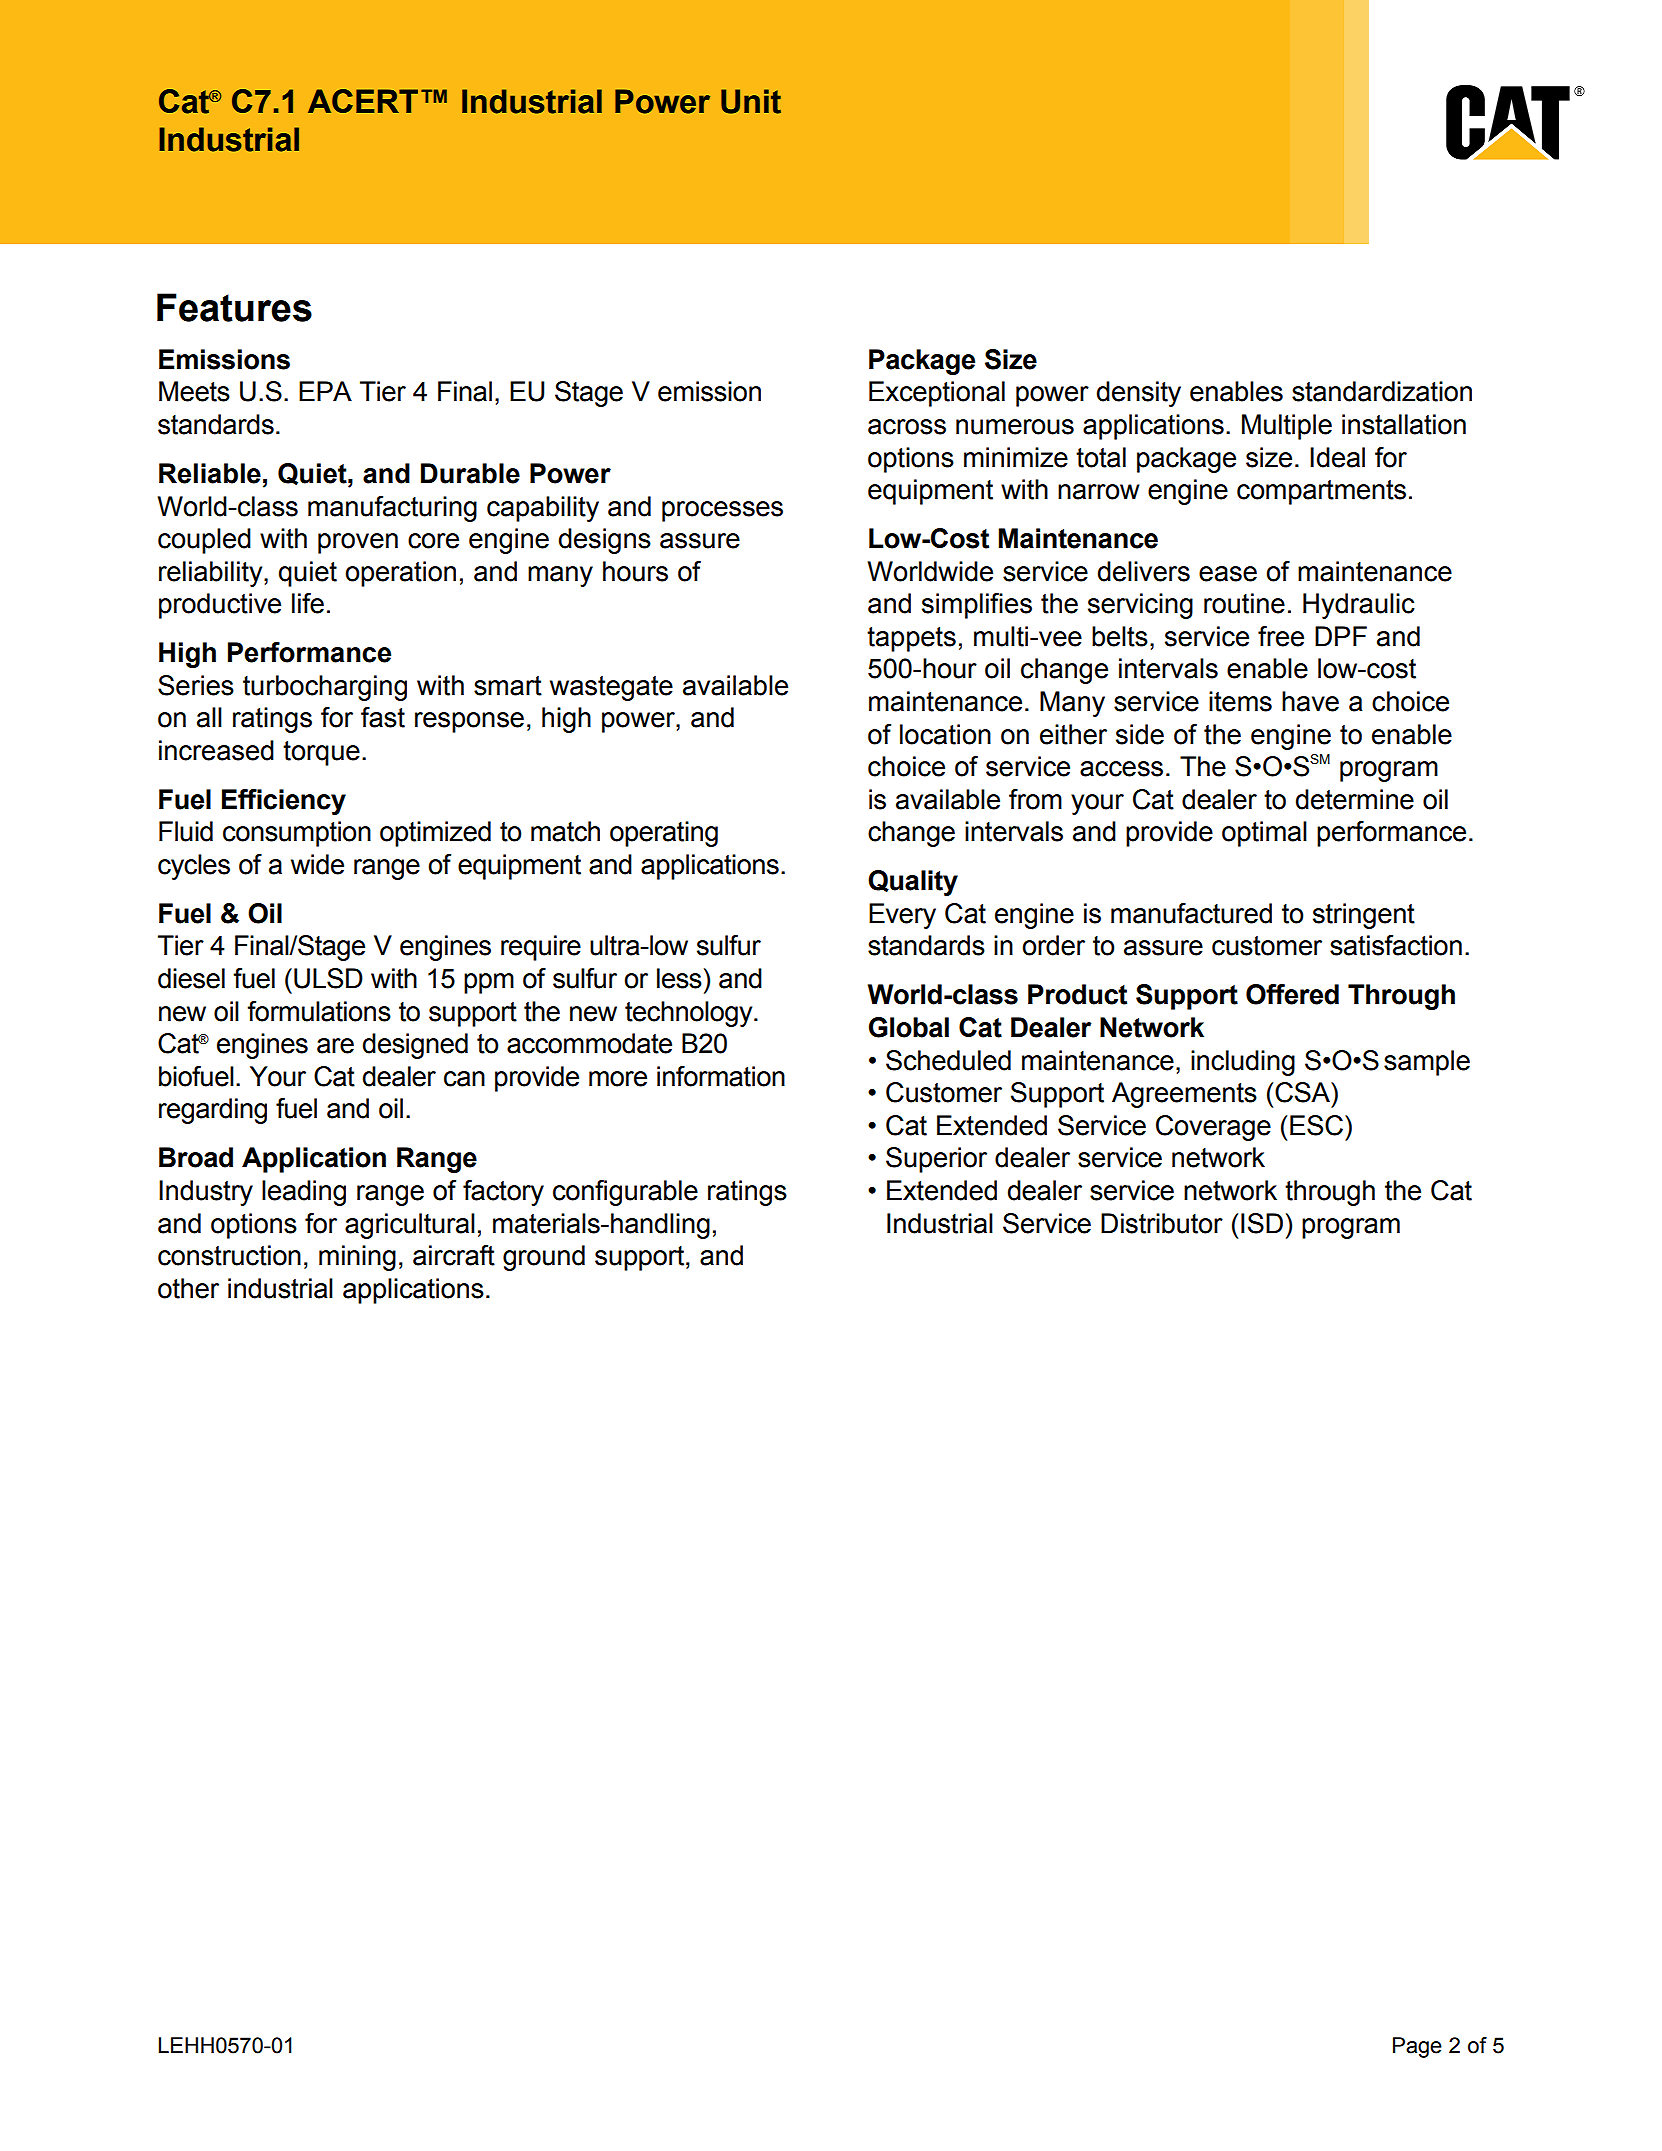  What do you see at coordinates (234, 307) in the document?
I see `Features` at bounding box center [234, 307].
